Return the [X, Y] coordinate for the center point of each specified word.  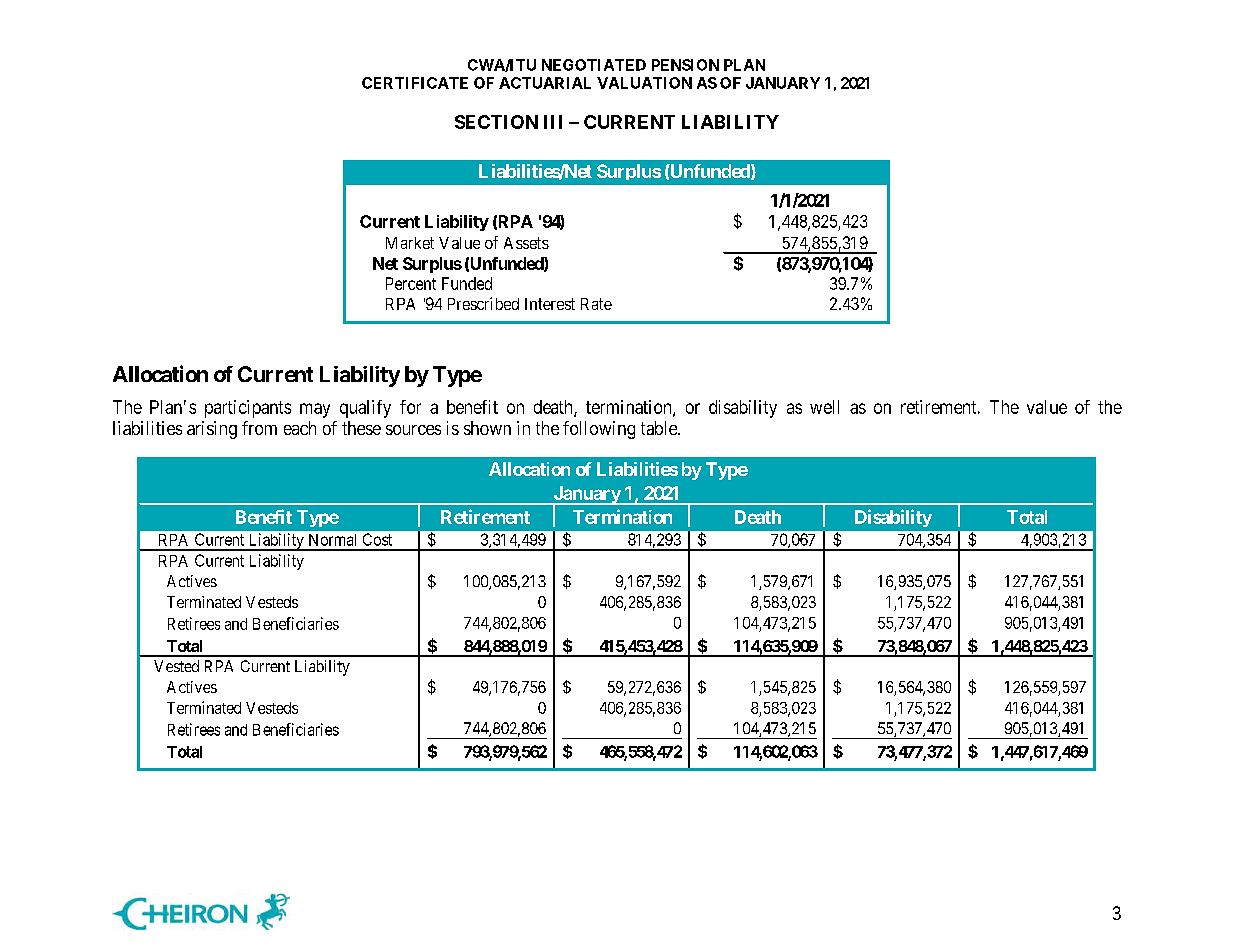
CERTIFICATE [415, 83]
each [300, 428]
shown [487, 428]
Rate [596, 304]
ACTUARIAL [545, 83]
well [824, 407]
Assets [526, 243]
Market [410, 243]
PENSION [685, 65]
